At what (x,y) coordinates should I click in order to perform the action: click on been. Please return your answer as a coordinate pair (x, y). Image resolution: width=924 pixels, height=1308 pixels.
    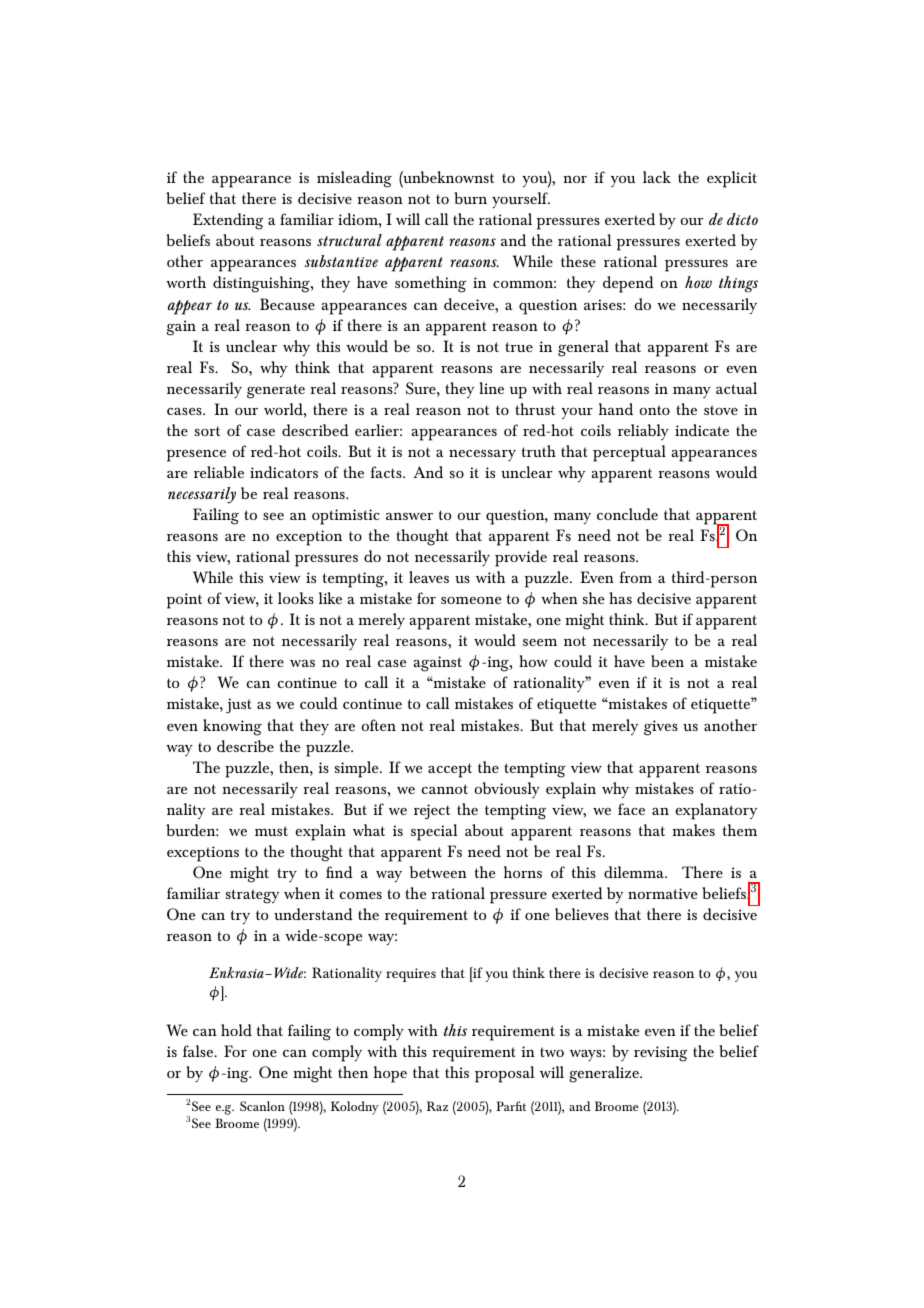
    Looking at the image, I should click on (667, 661).
